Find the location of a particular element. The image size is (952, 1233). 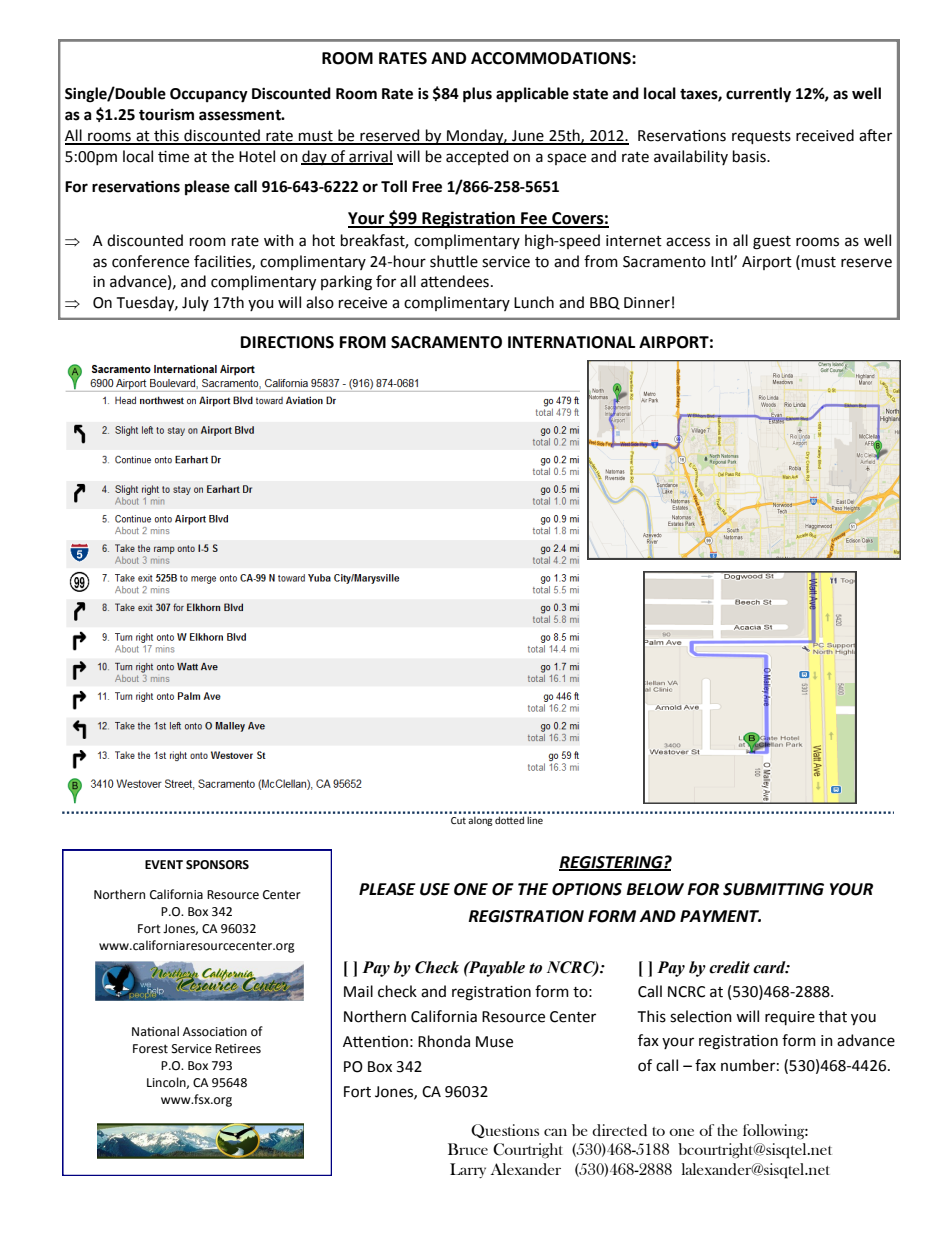

DIRECTIONS is located at coordinates (287, 342).
